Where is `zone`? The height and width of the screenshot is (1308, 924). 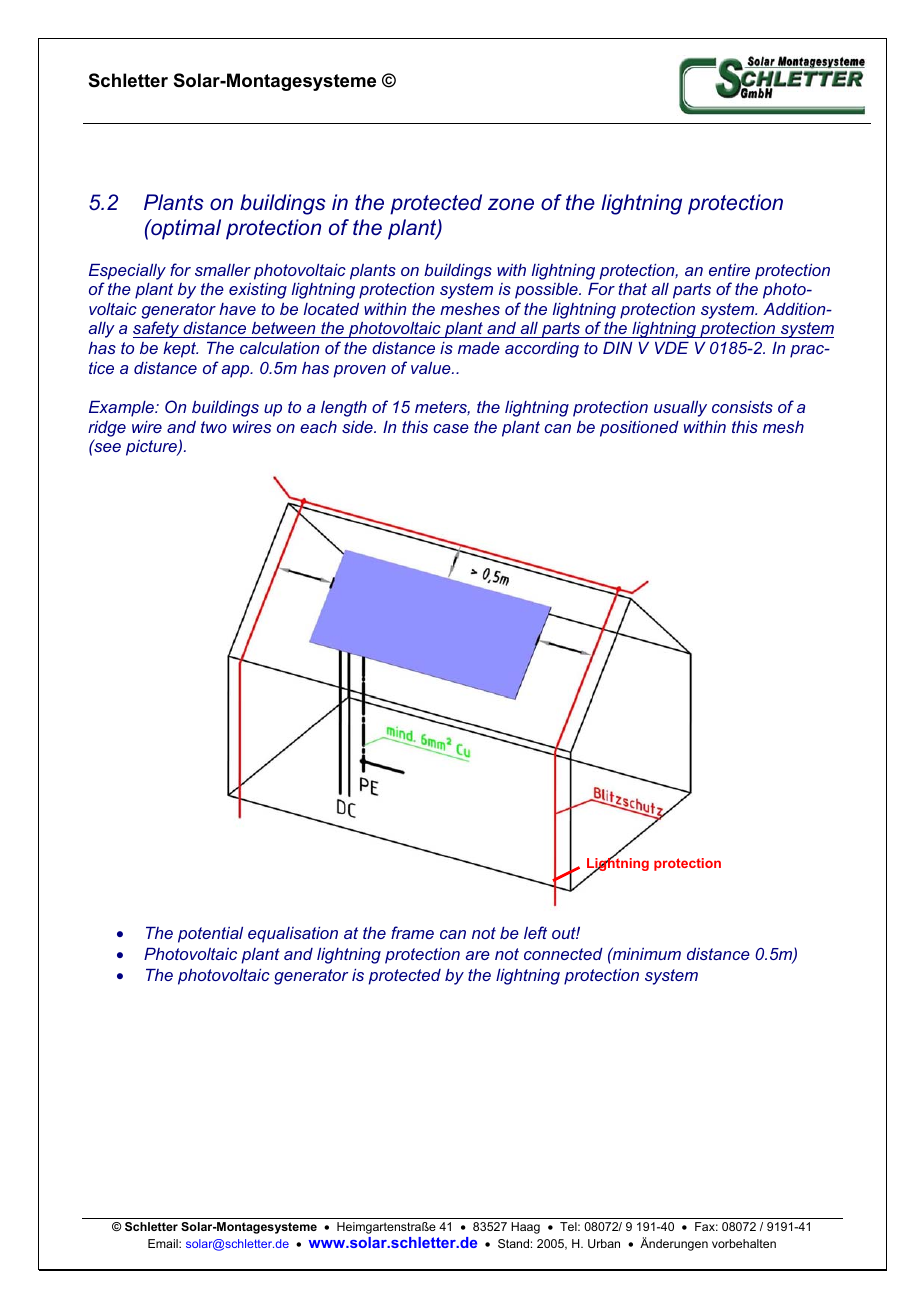 zone is located at coordinates (511, 204).
